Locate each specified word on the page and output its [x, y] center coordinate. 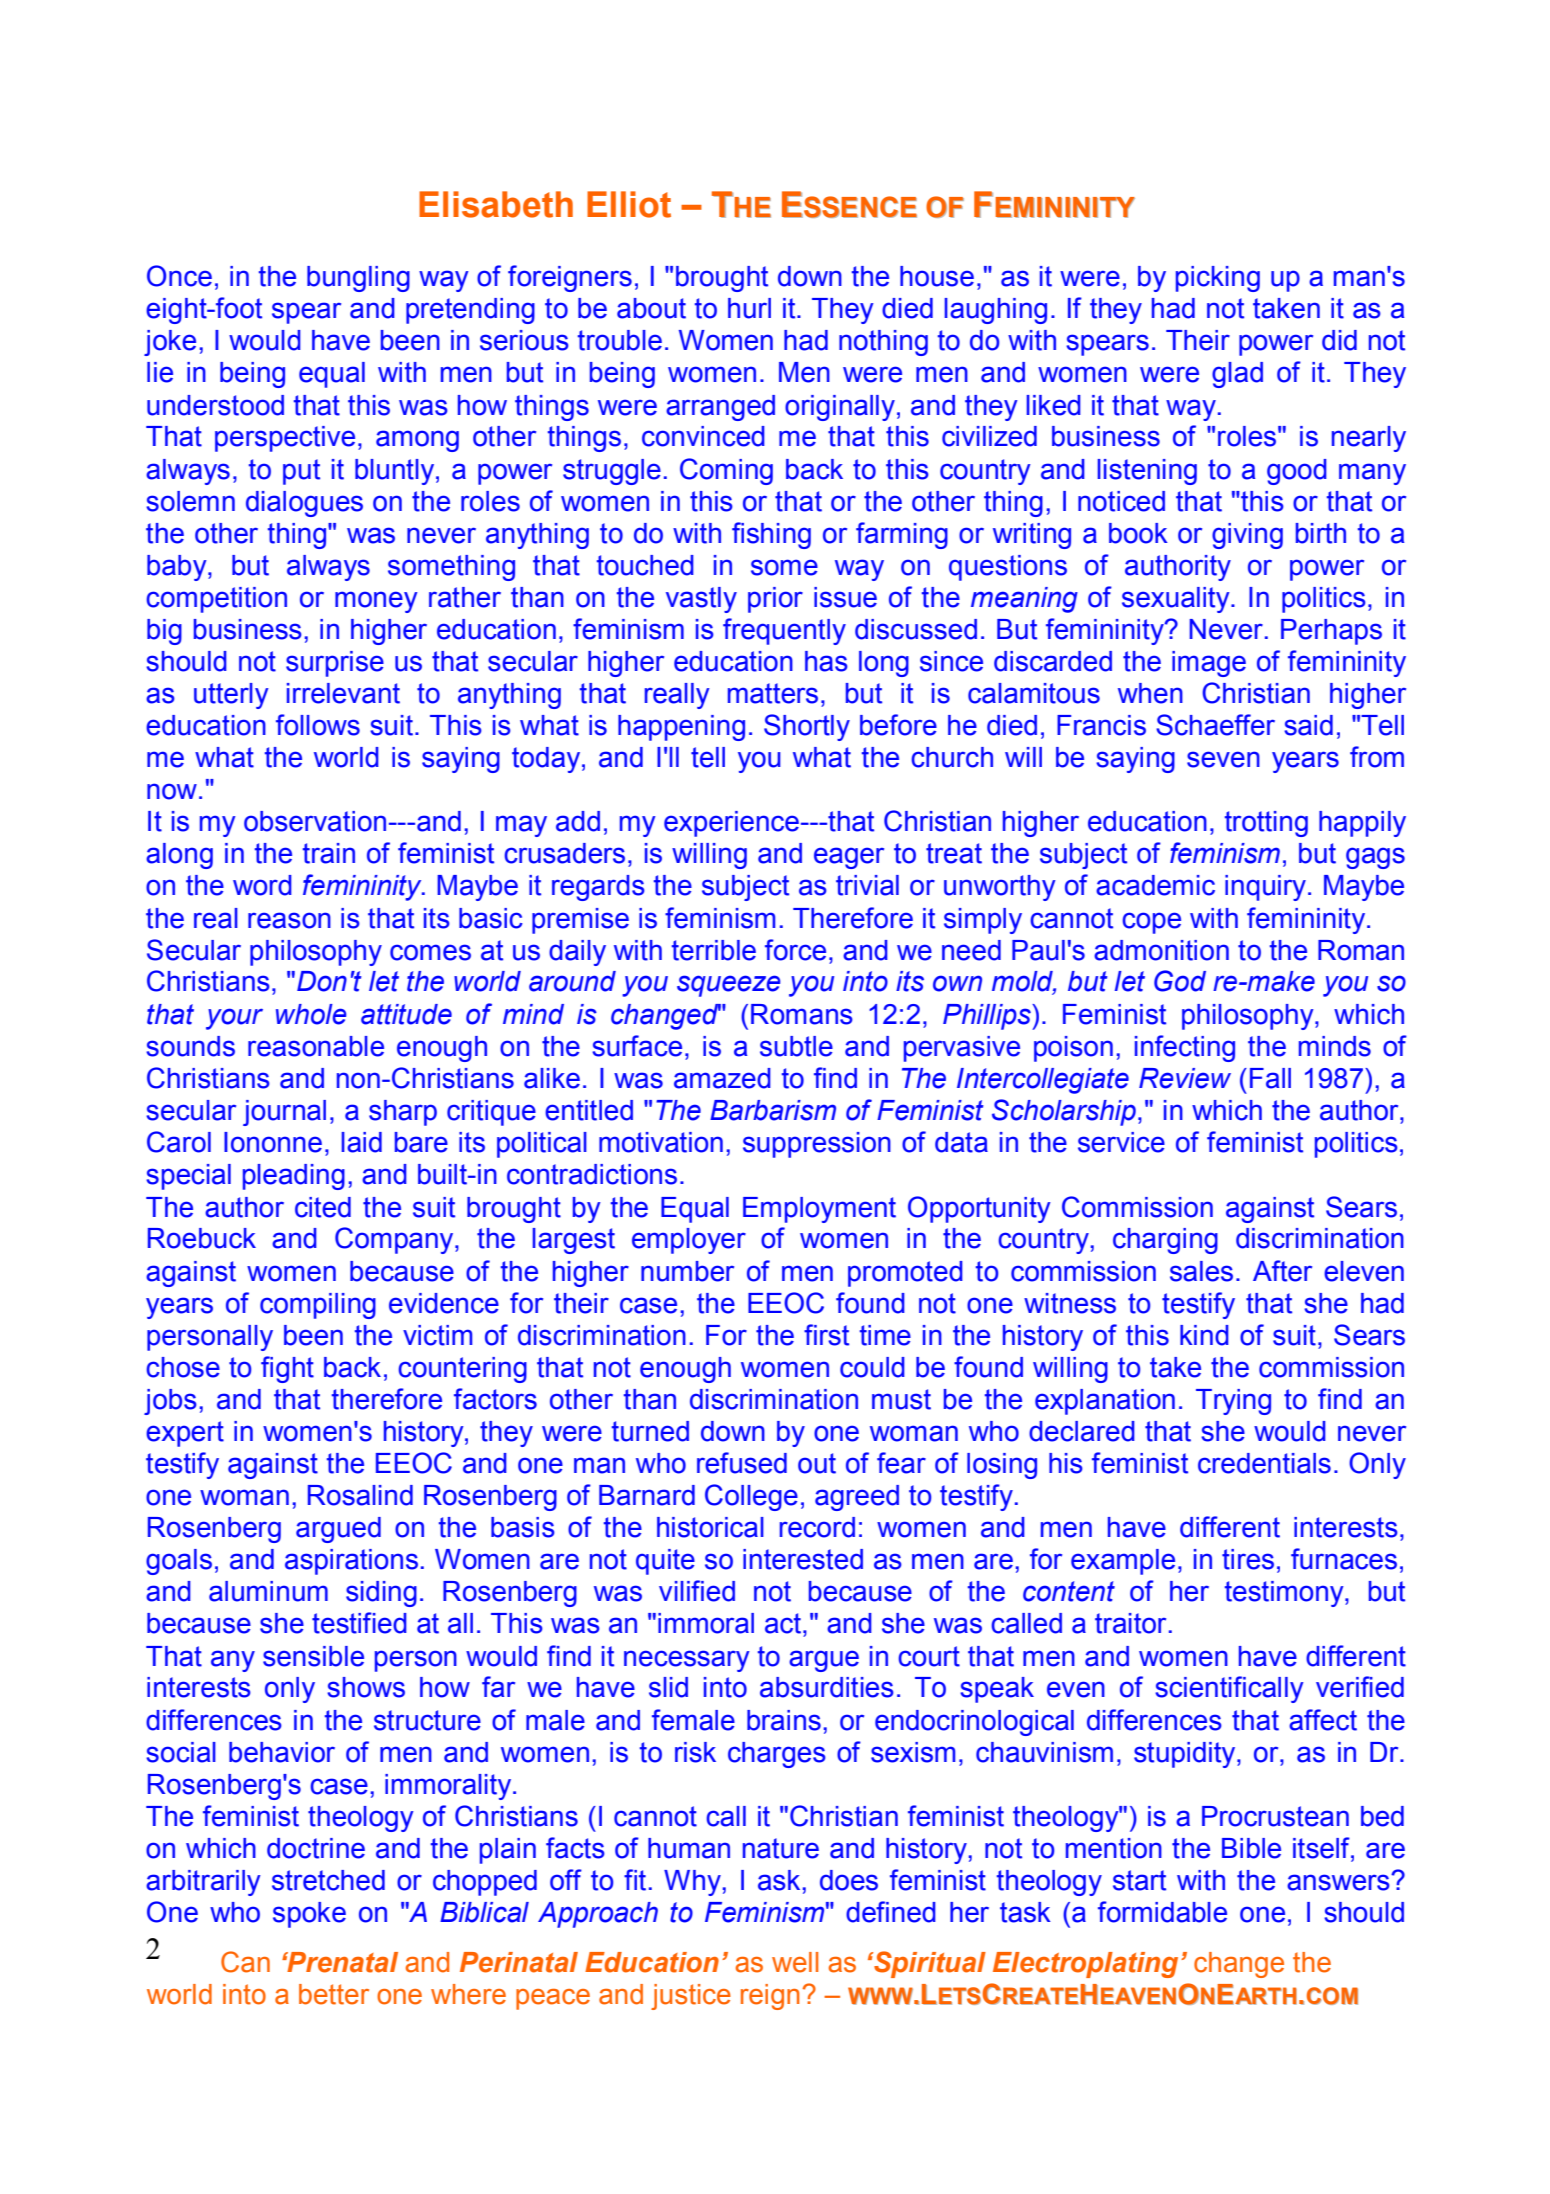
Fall [1270, 1078]
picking [1218, 279]
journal [284, 1113]
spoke [309, 1915]
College [751, 1497]
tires [1248, 1559]
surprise [335, 664]
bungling [358, 279]
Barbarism [773, 1110]
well [795, 1962]
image [1209, 664]
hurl [749, 308]
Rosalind [360, 1495]
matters [773, 693]
